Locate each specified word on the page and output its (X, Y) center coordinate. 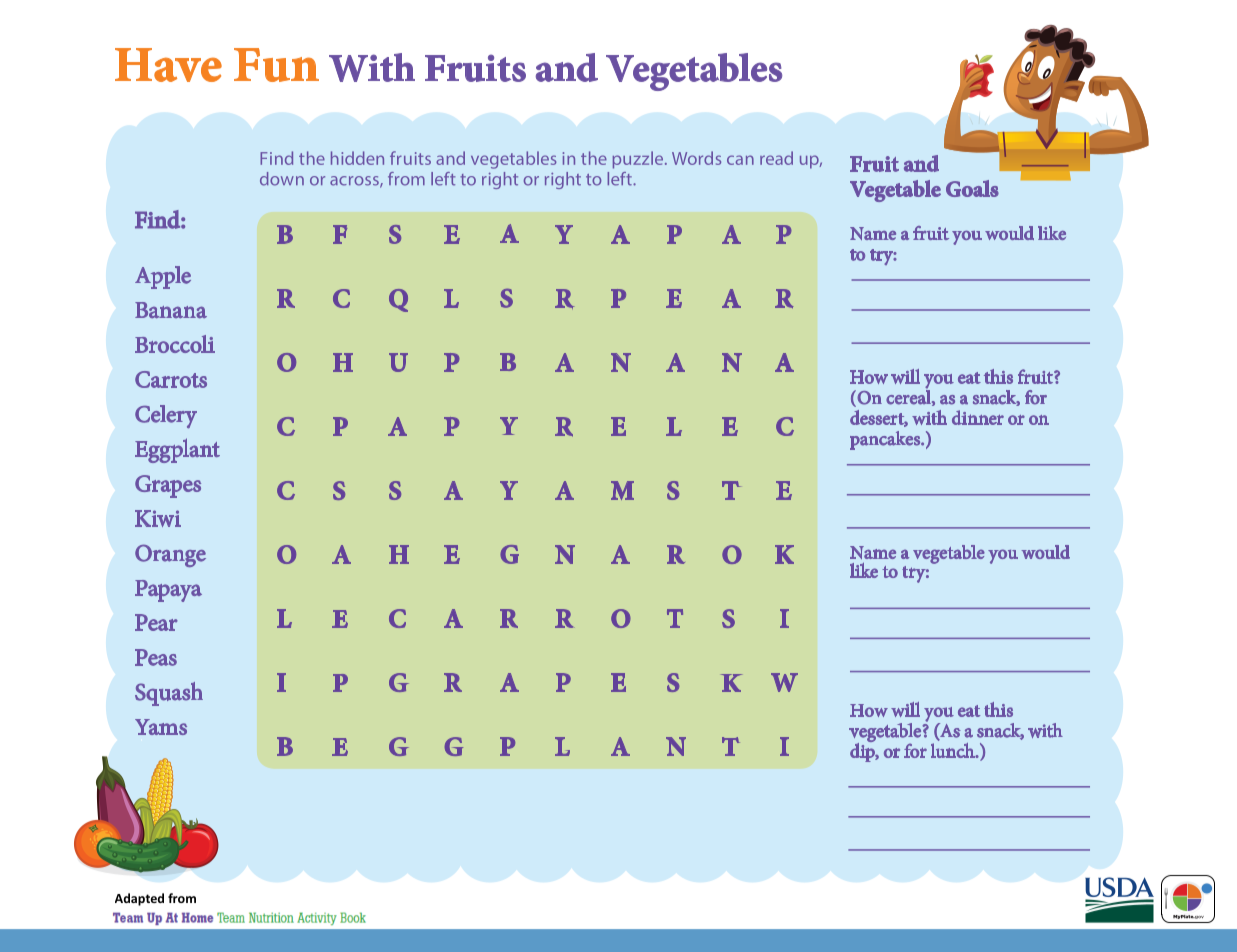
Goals (972, 188)
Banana (171, 310)
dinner (978, 417)
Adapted (139, 899)
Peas (156, 657)
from (182, 898)
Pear (156, 622)
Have (168, 65)
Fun (276, 65)
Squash (169, 694)
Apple (163, 277)
